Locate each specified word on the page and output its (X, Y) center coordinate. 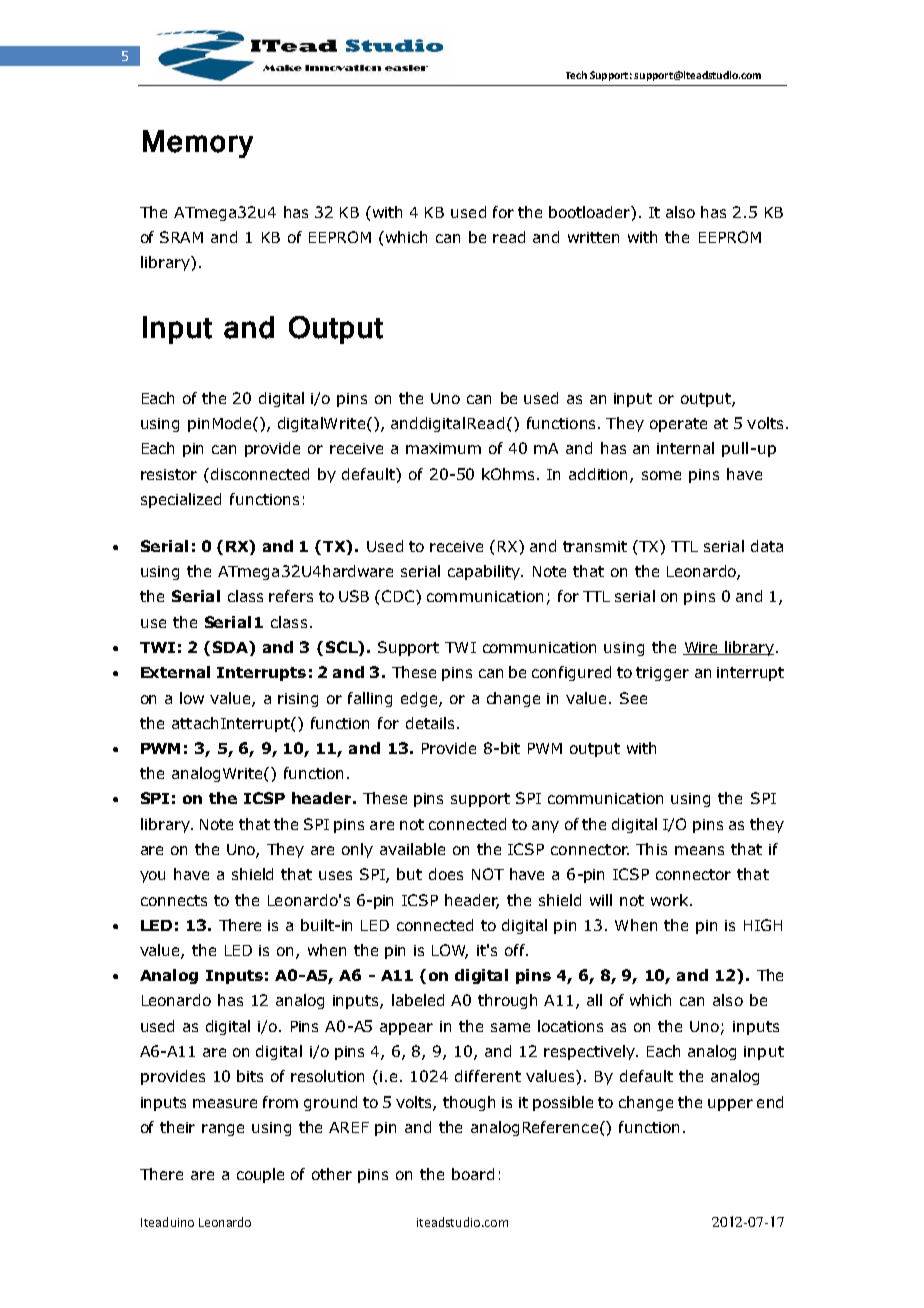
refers (291, 596)
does (446, 874)
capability (485, 572)
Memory (198, 144)
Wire (702, 648)
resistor (169, 474)
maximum (443, 448)
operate (678, 425)
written (593, 237)
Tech (576, 75)
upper (730, 1105)
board (473, 1174)
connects (174, 900)
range (223, 1130)
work (669, 900)
